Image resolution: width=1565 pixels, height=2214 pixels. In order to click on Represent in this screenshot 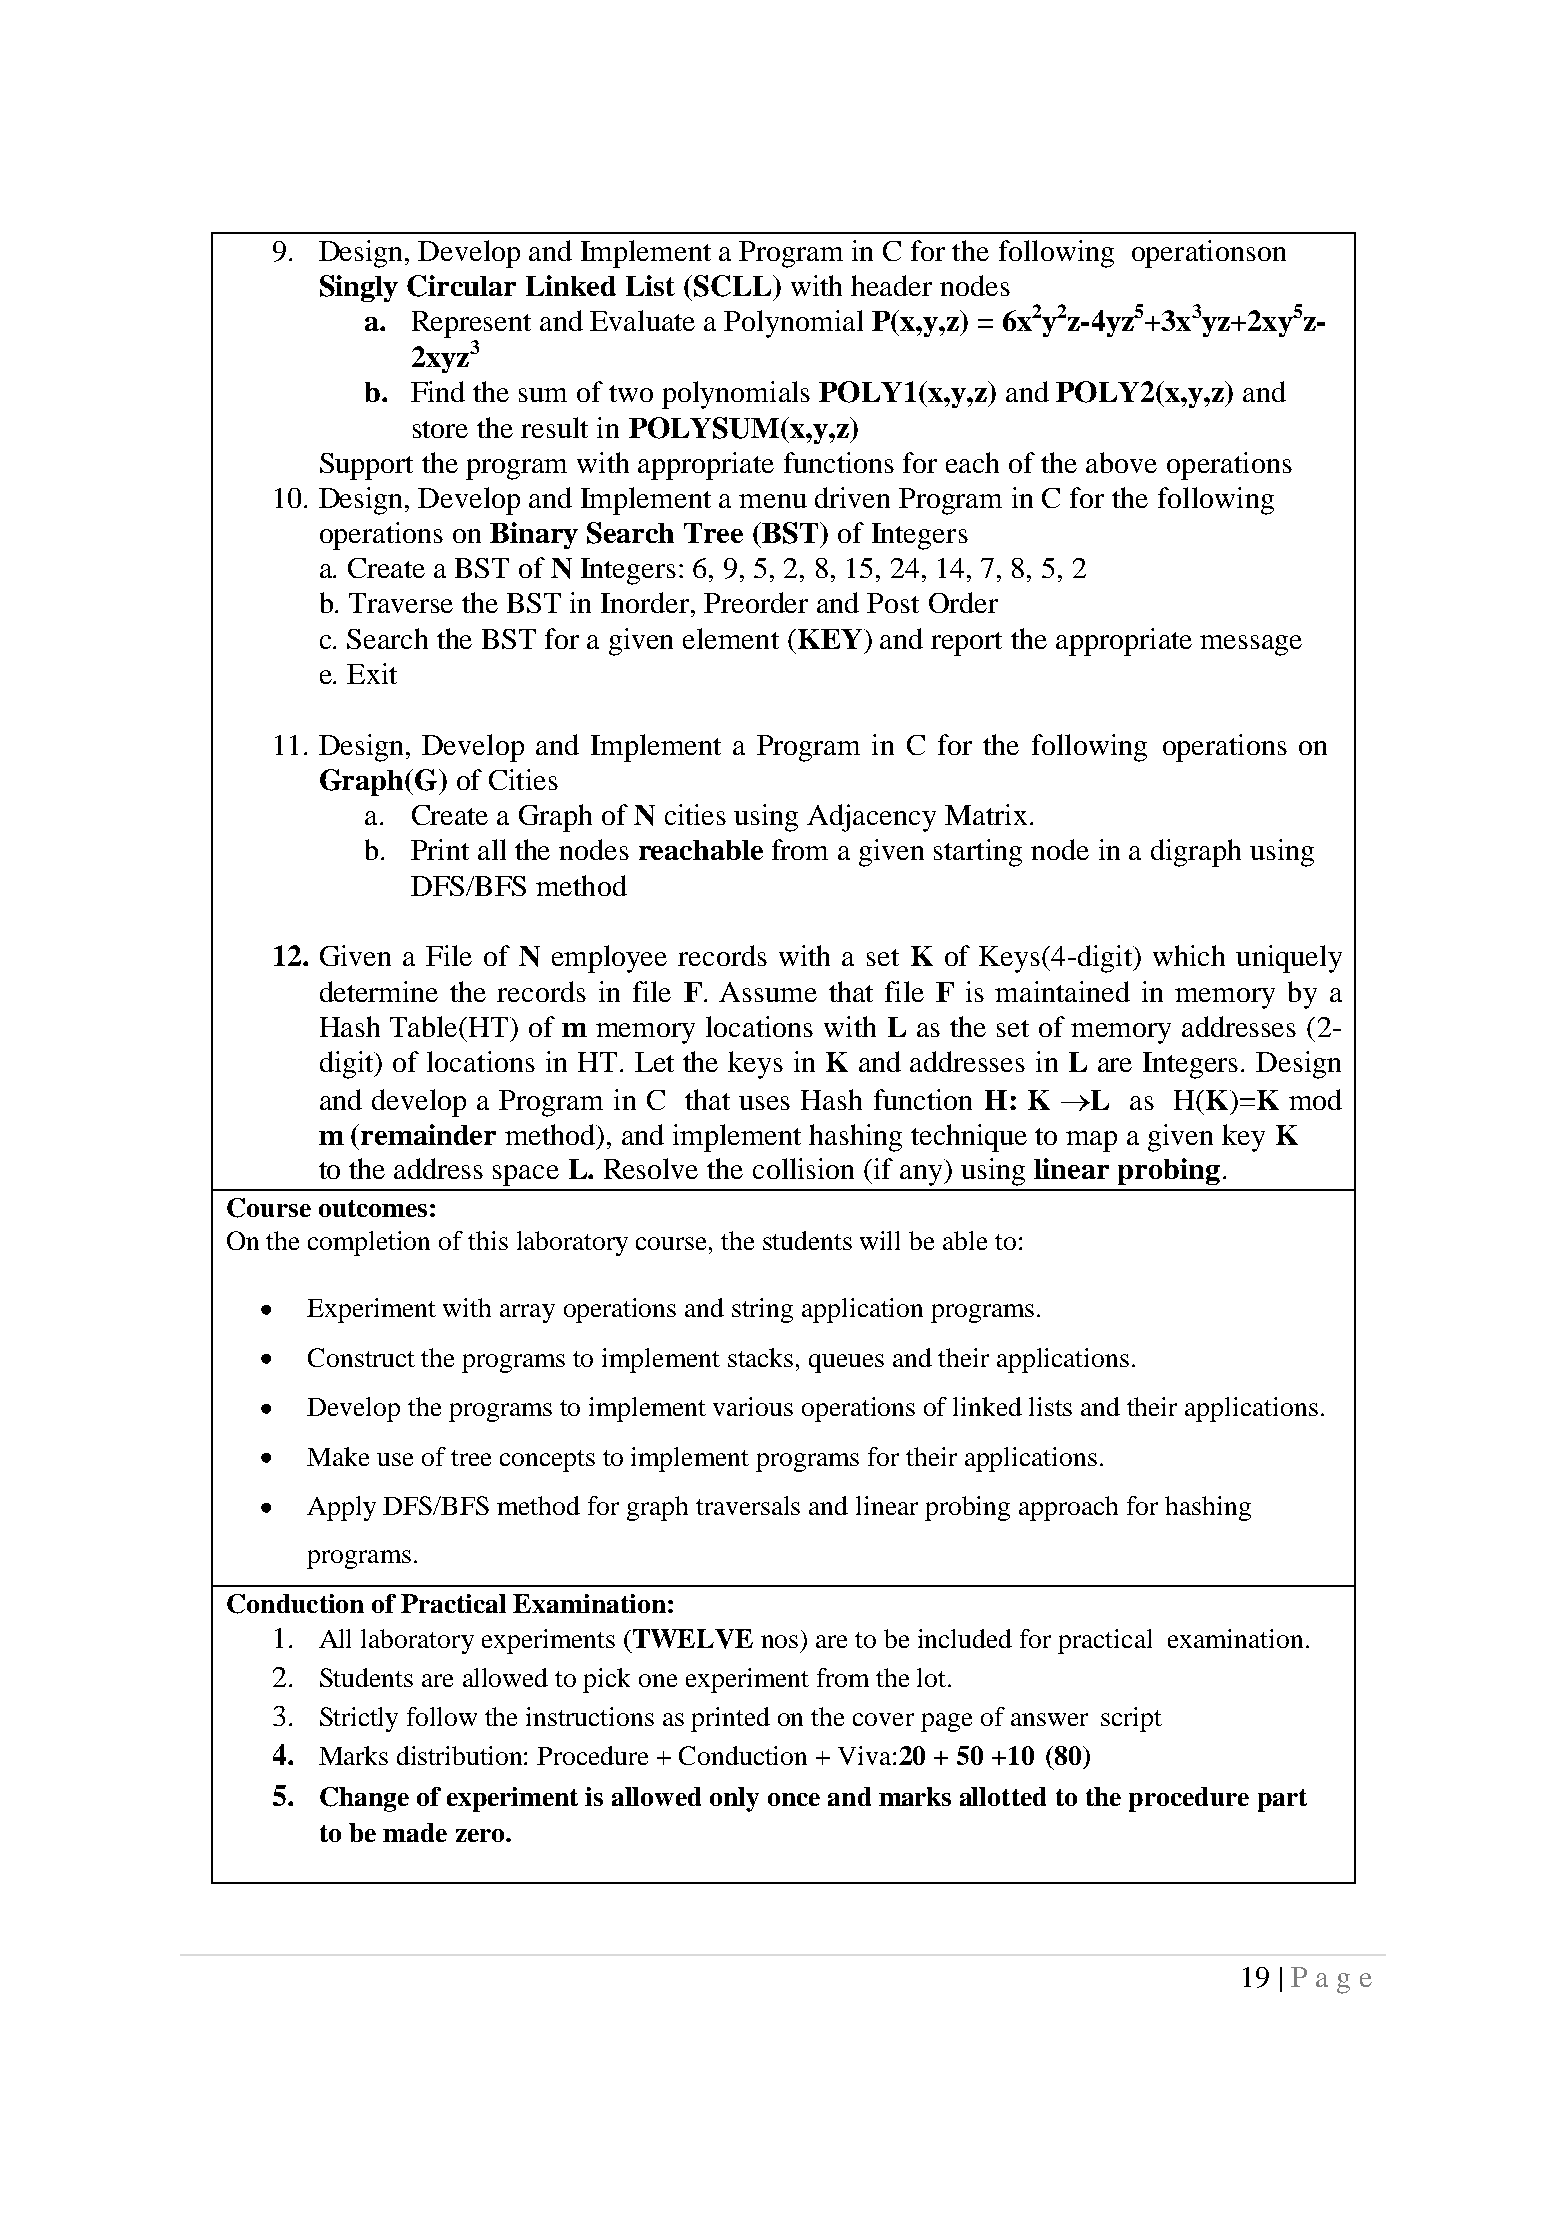, I will do `click(471, 324)`.
